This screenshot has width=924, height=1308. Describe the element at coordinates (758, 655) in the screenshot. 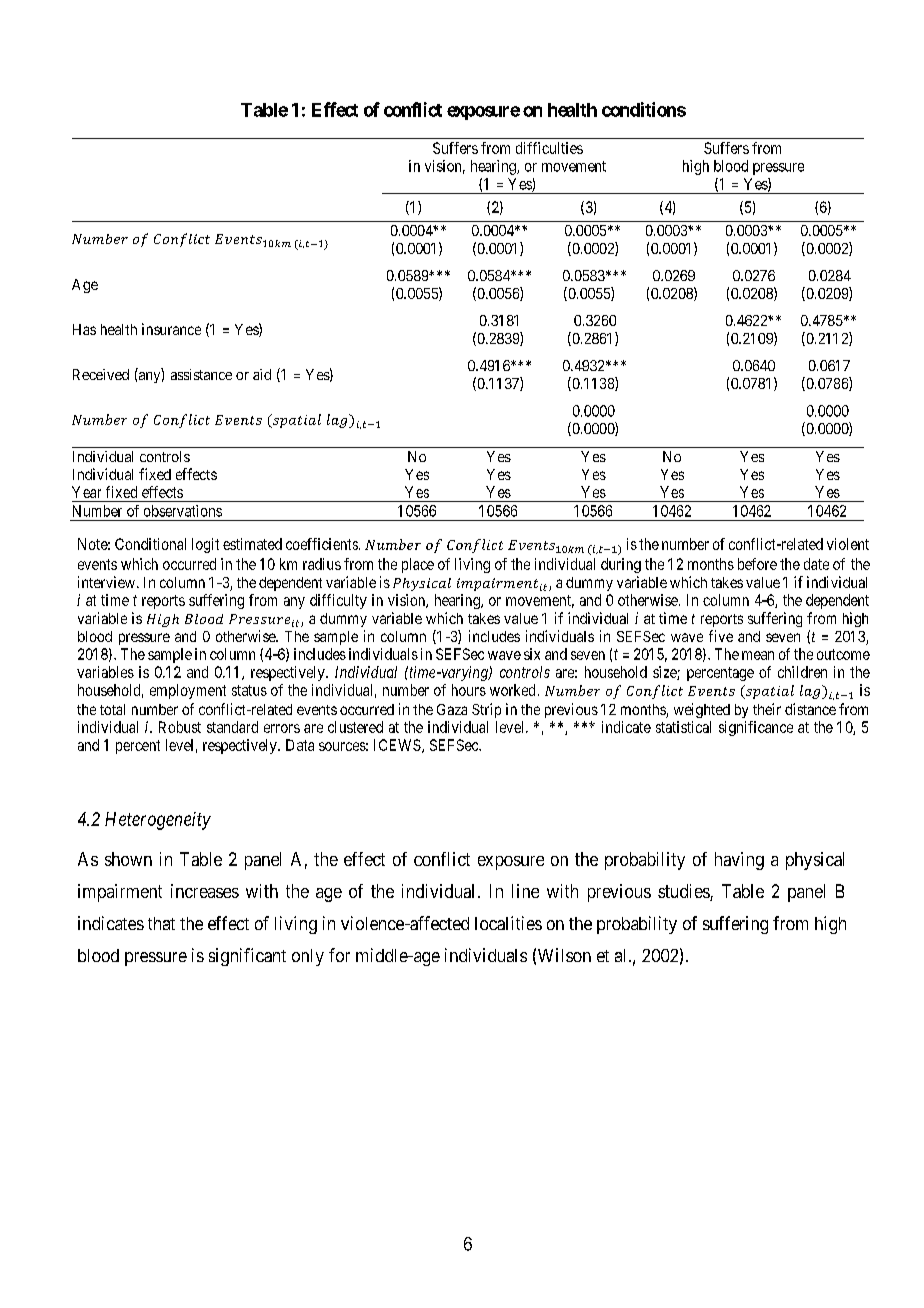

I see `mean` at that location.
